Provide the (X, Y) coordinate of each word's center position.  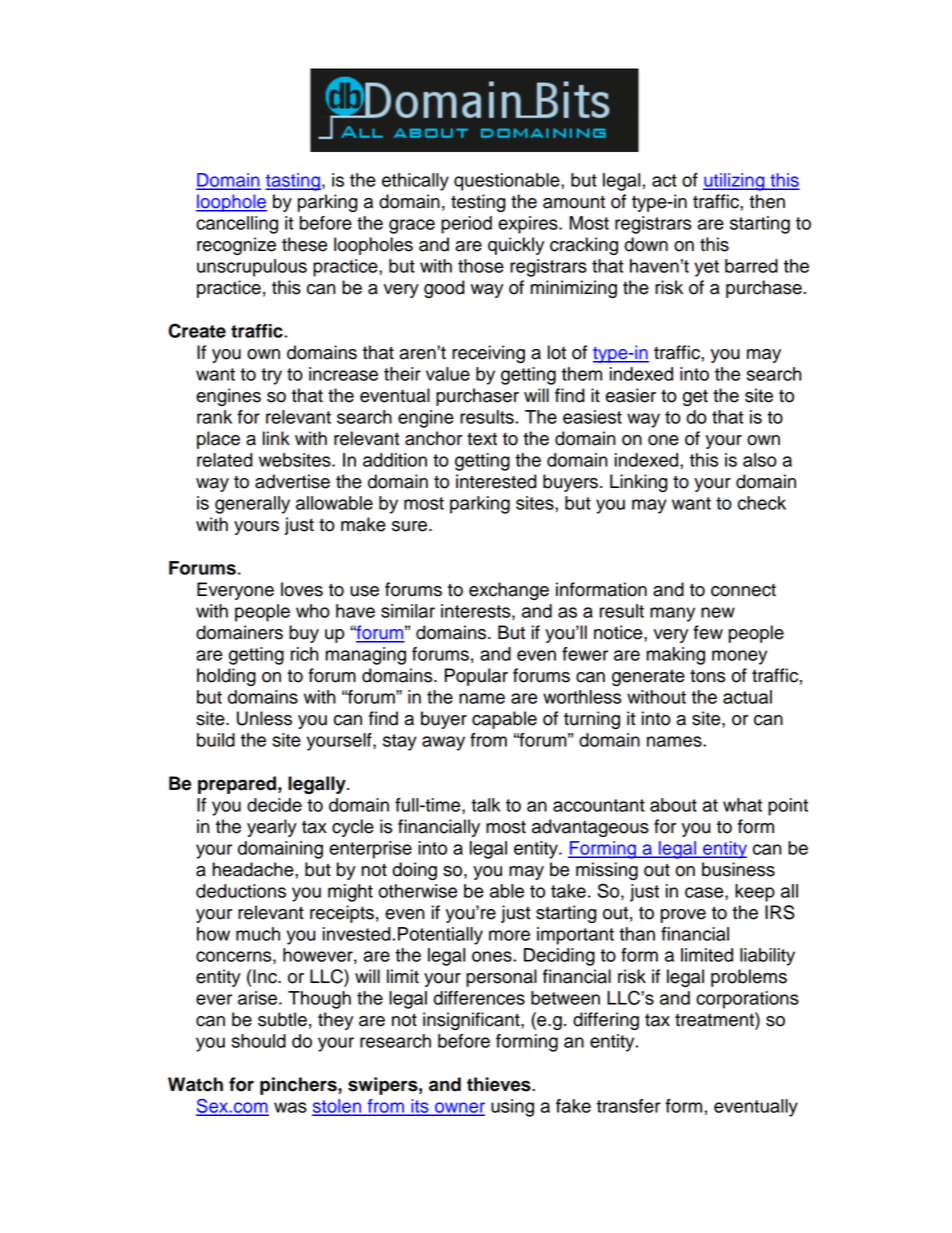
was (290, 1107)
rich (305, 654)
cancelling (237, 225)
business (738, 869)
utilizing (735, 182)
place (218, 440)
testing (478, 203)
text (482, 439)
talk (485, 805)
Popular (476, 677)
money (739, 657)
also (760, 460)
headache (254, 869)
